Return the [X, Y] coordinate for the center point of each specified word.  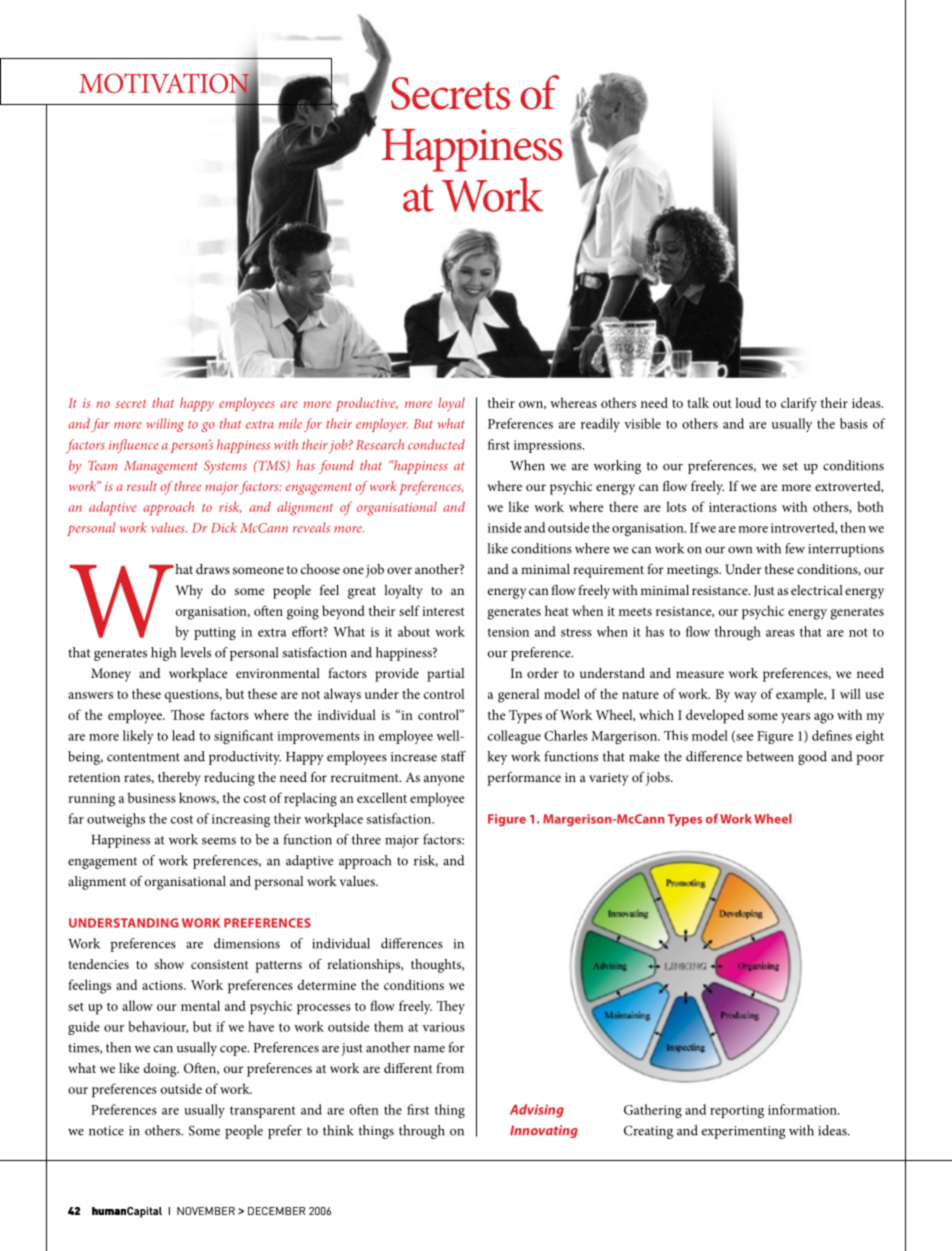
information [803, 1109]
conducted [436, 444]
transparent [262, 1112]
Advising [537, 1111]
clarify [799, 404]
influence [134, 446]
